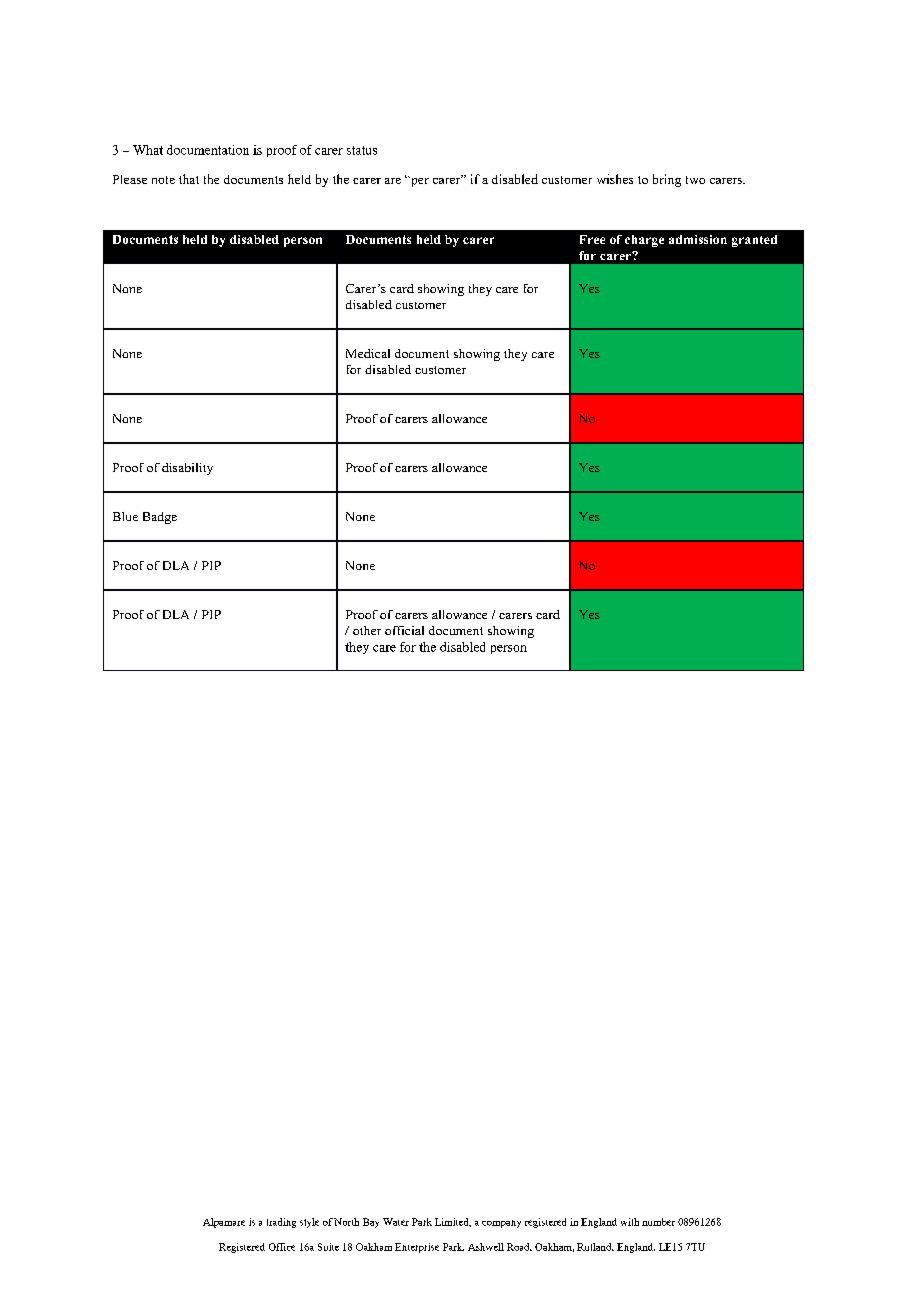 This page has width=924, height=1308. I want to click on trading, so click(281, 1223).
